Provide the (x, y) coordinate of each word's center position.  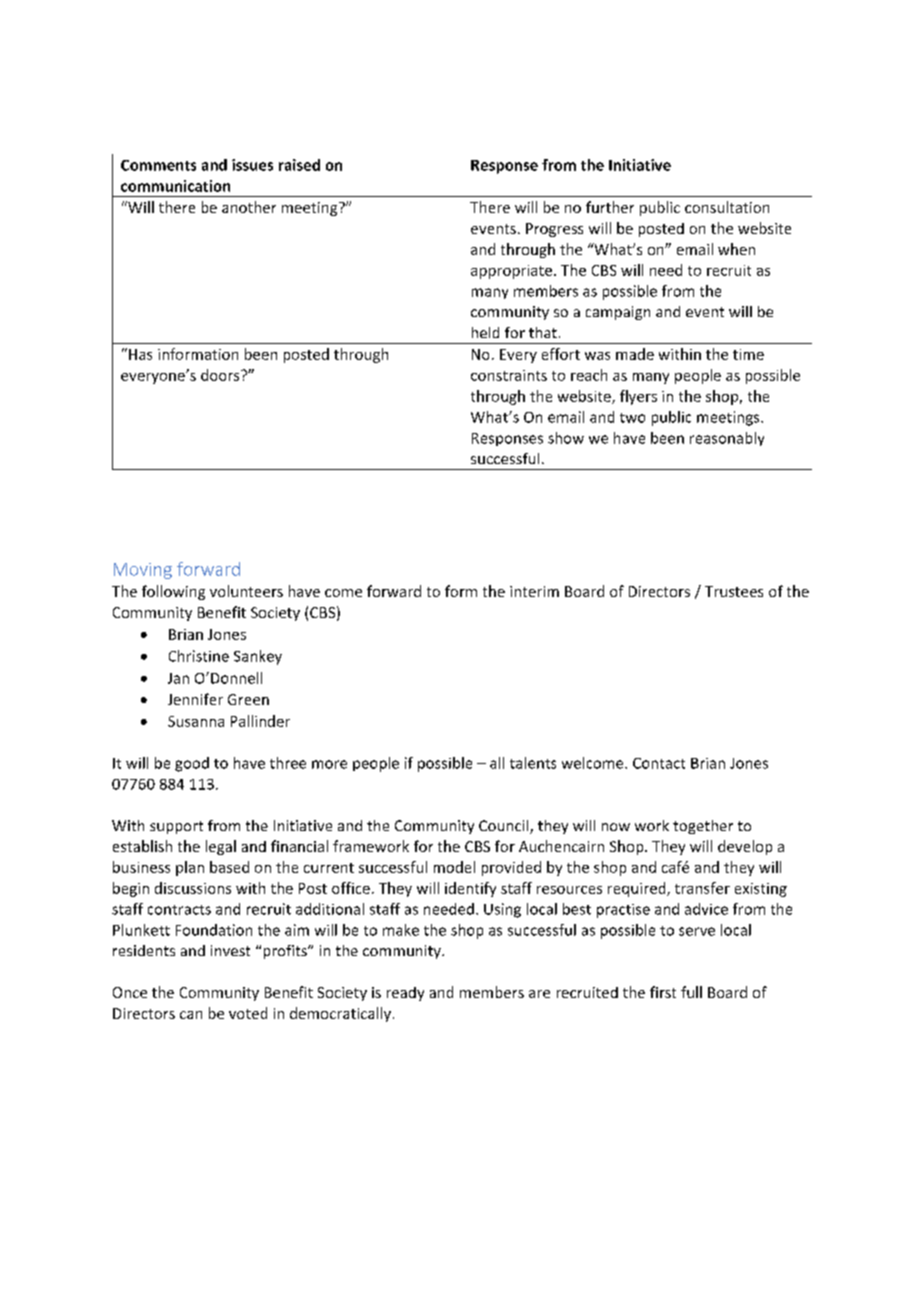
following (173, 592)
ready (405, 994)
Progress (554, 230)
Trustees (734, 591)
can (191, 1015)
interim (534, 591)
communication (175, 186)
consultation (727, 207)
